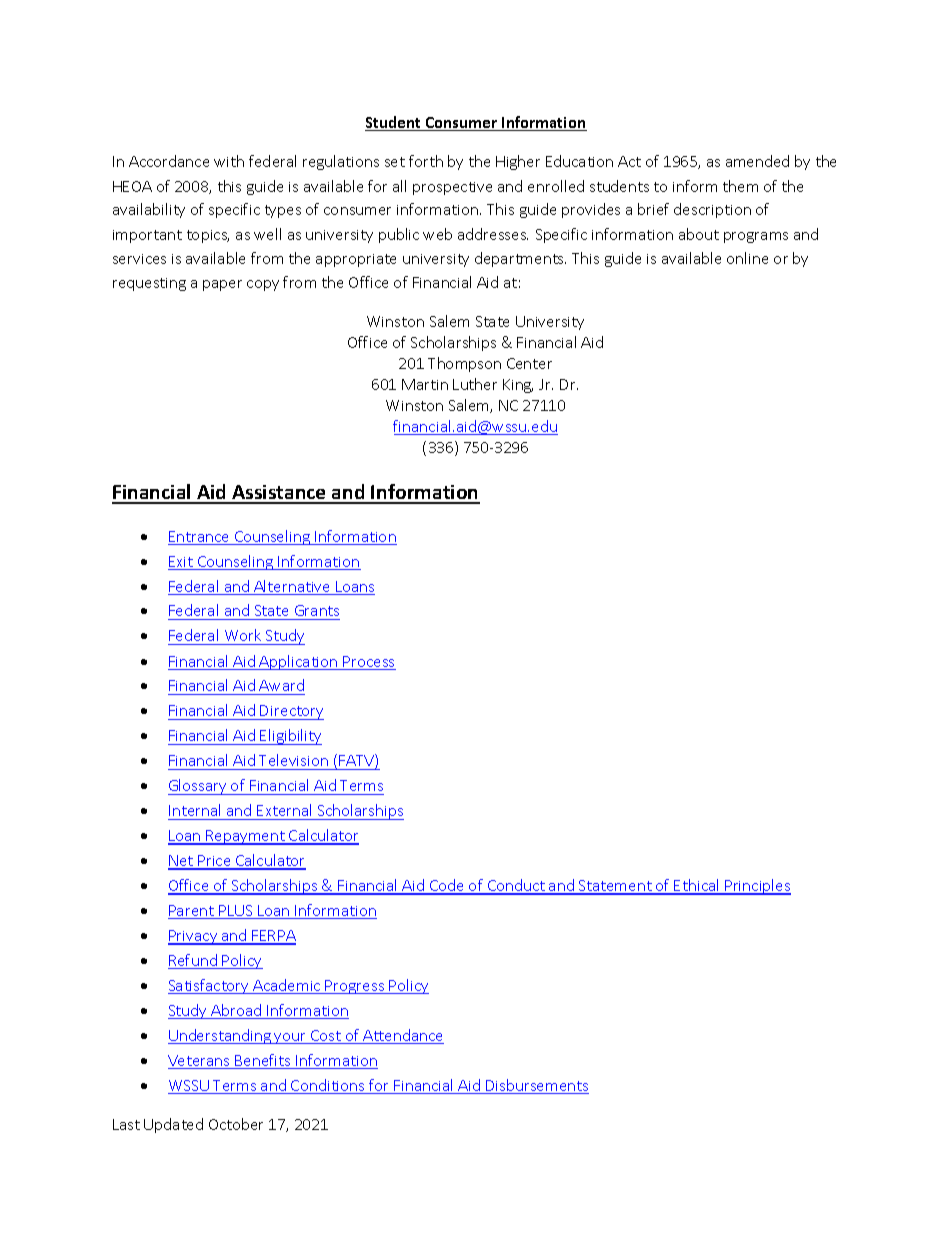 This image has width=952, height=1233. What do you see at coordinates (447, 886) in the image?
I see `Code` at bounding box center [447, 886].
